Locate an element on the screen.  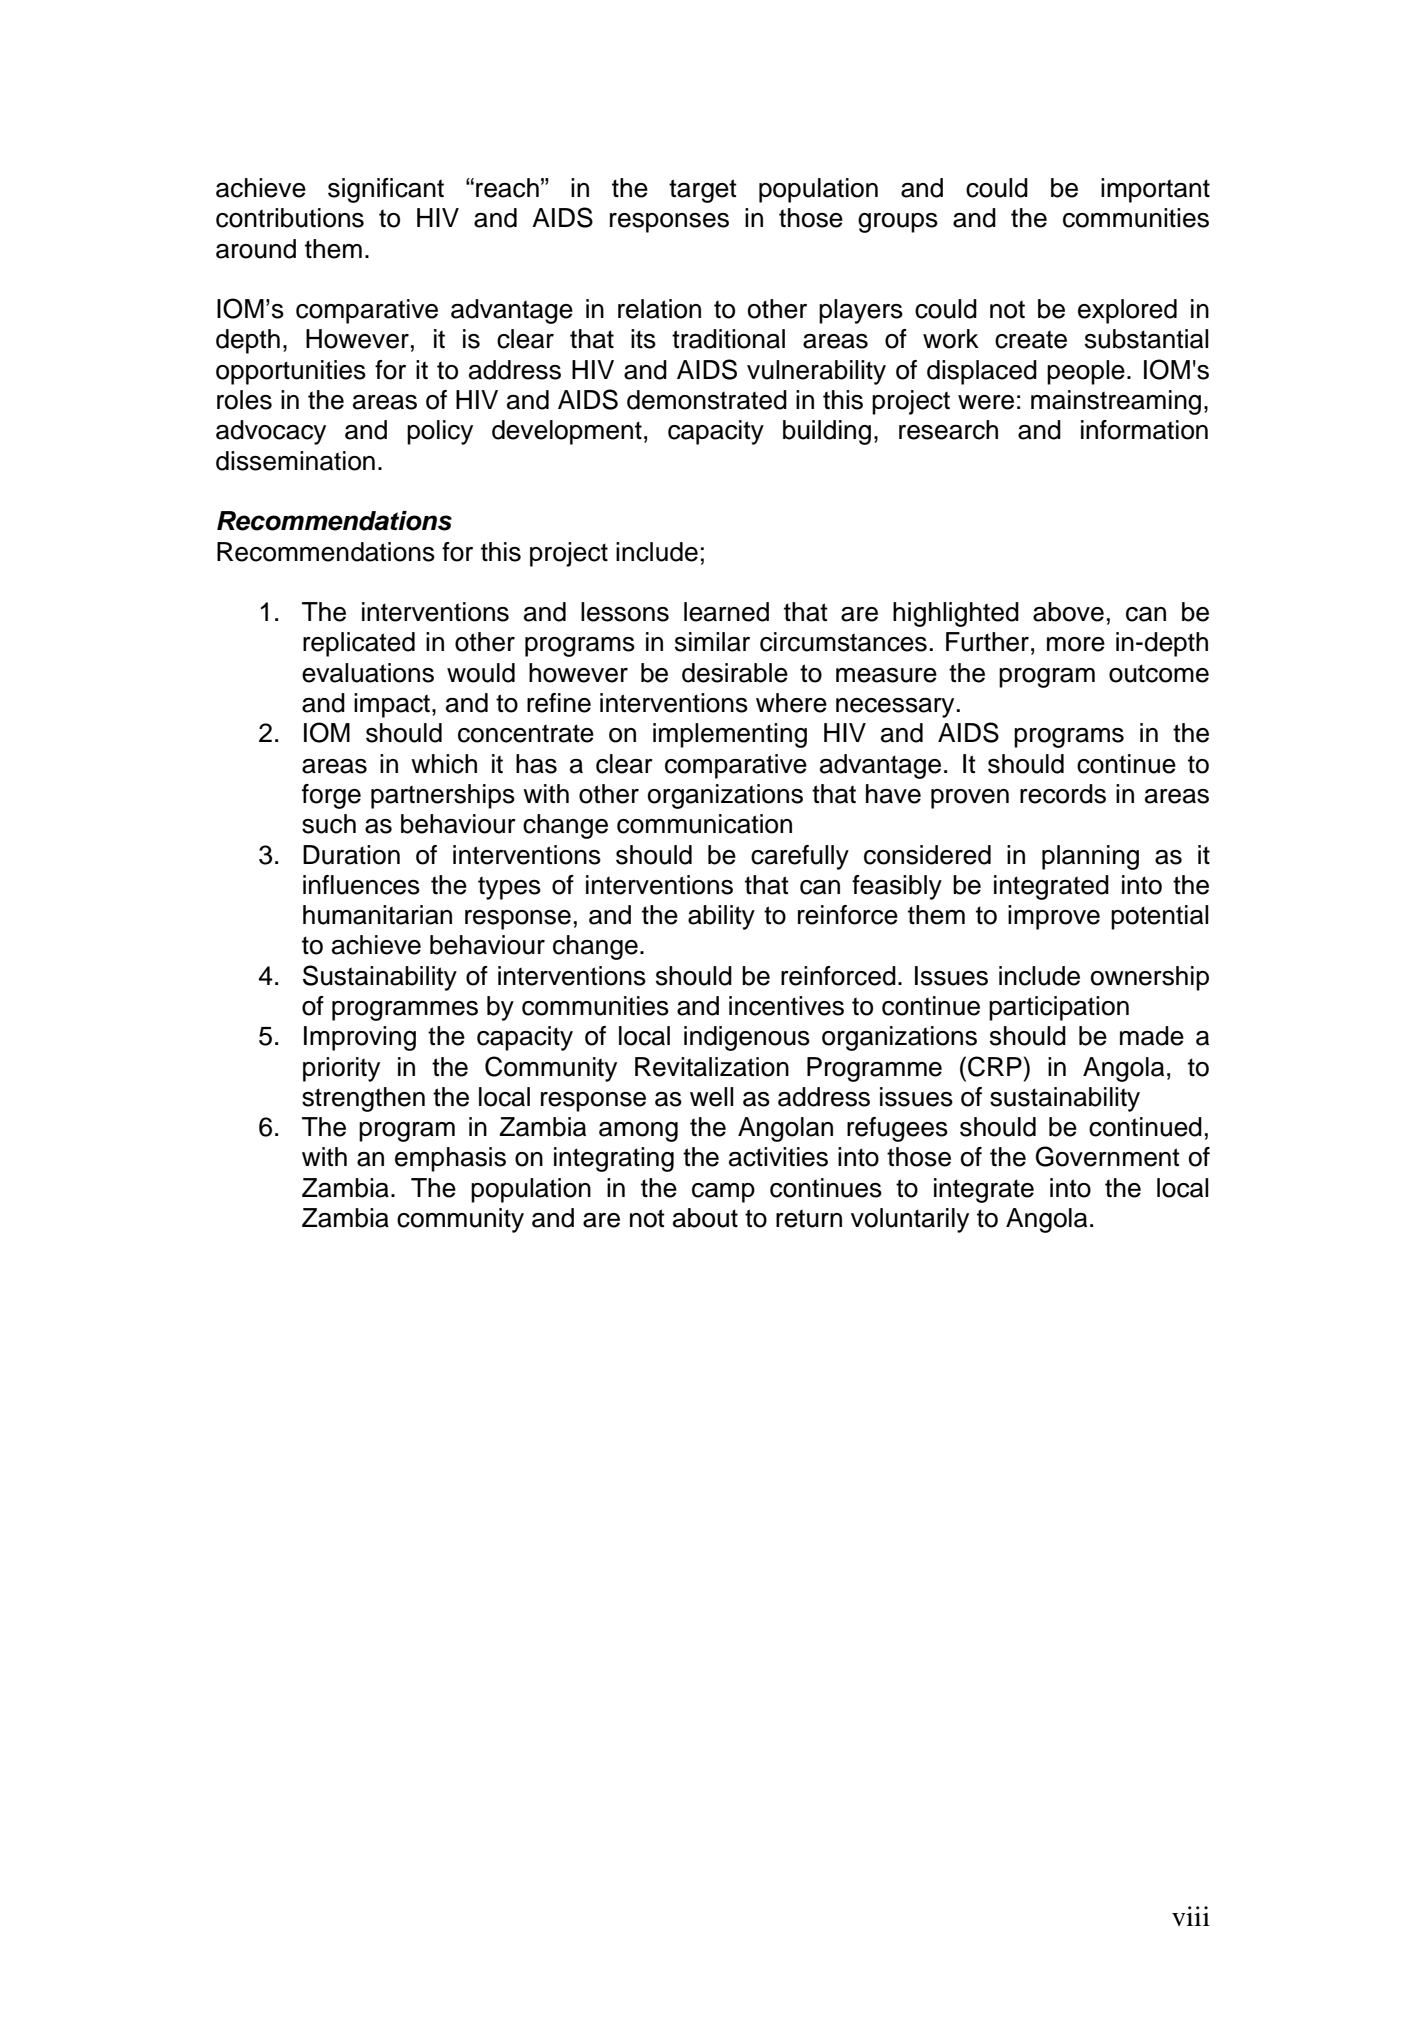
viii is located at coordinates (1191, 1916).
